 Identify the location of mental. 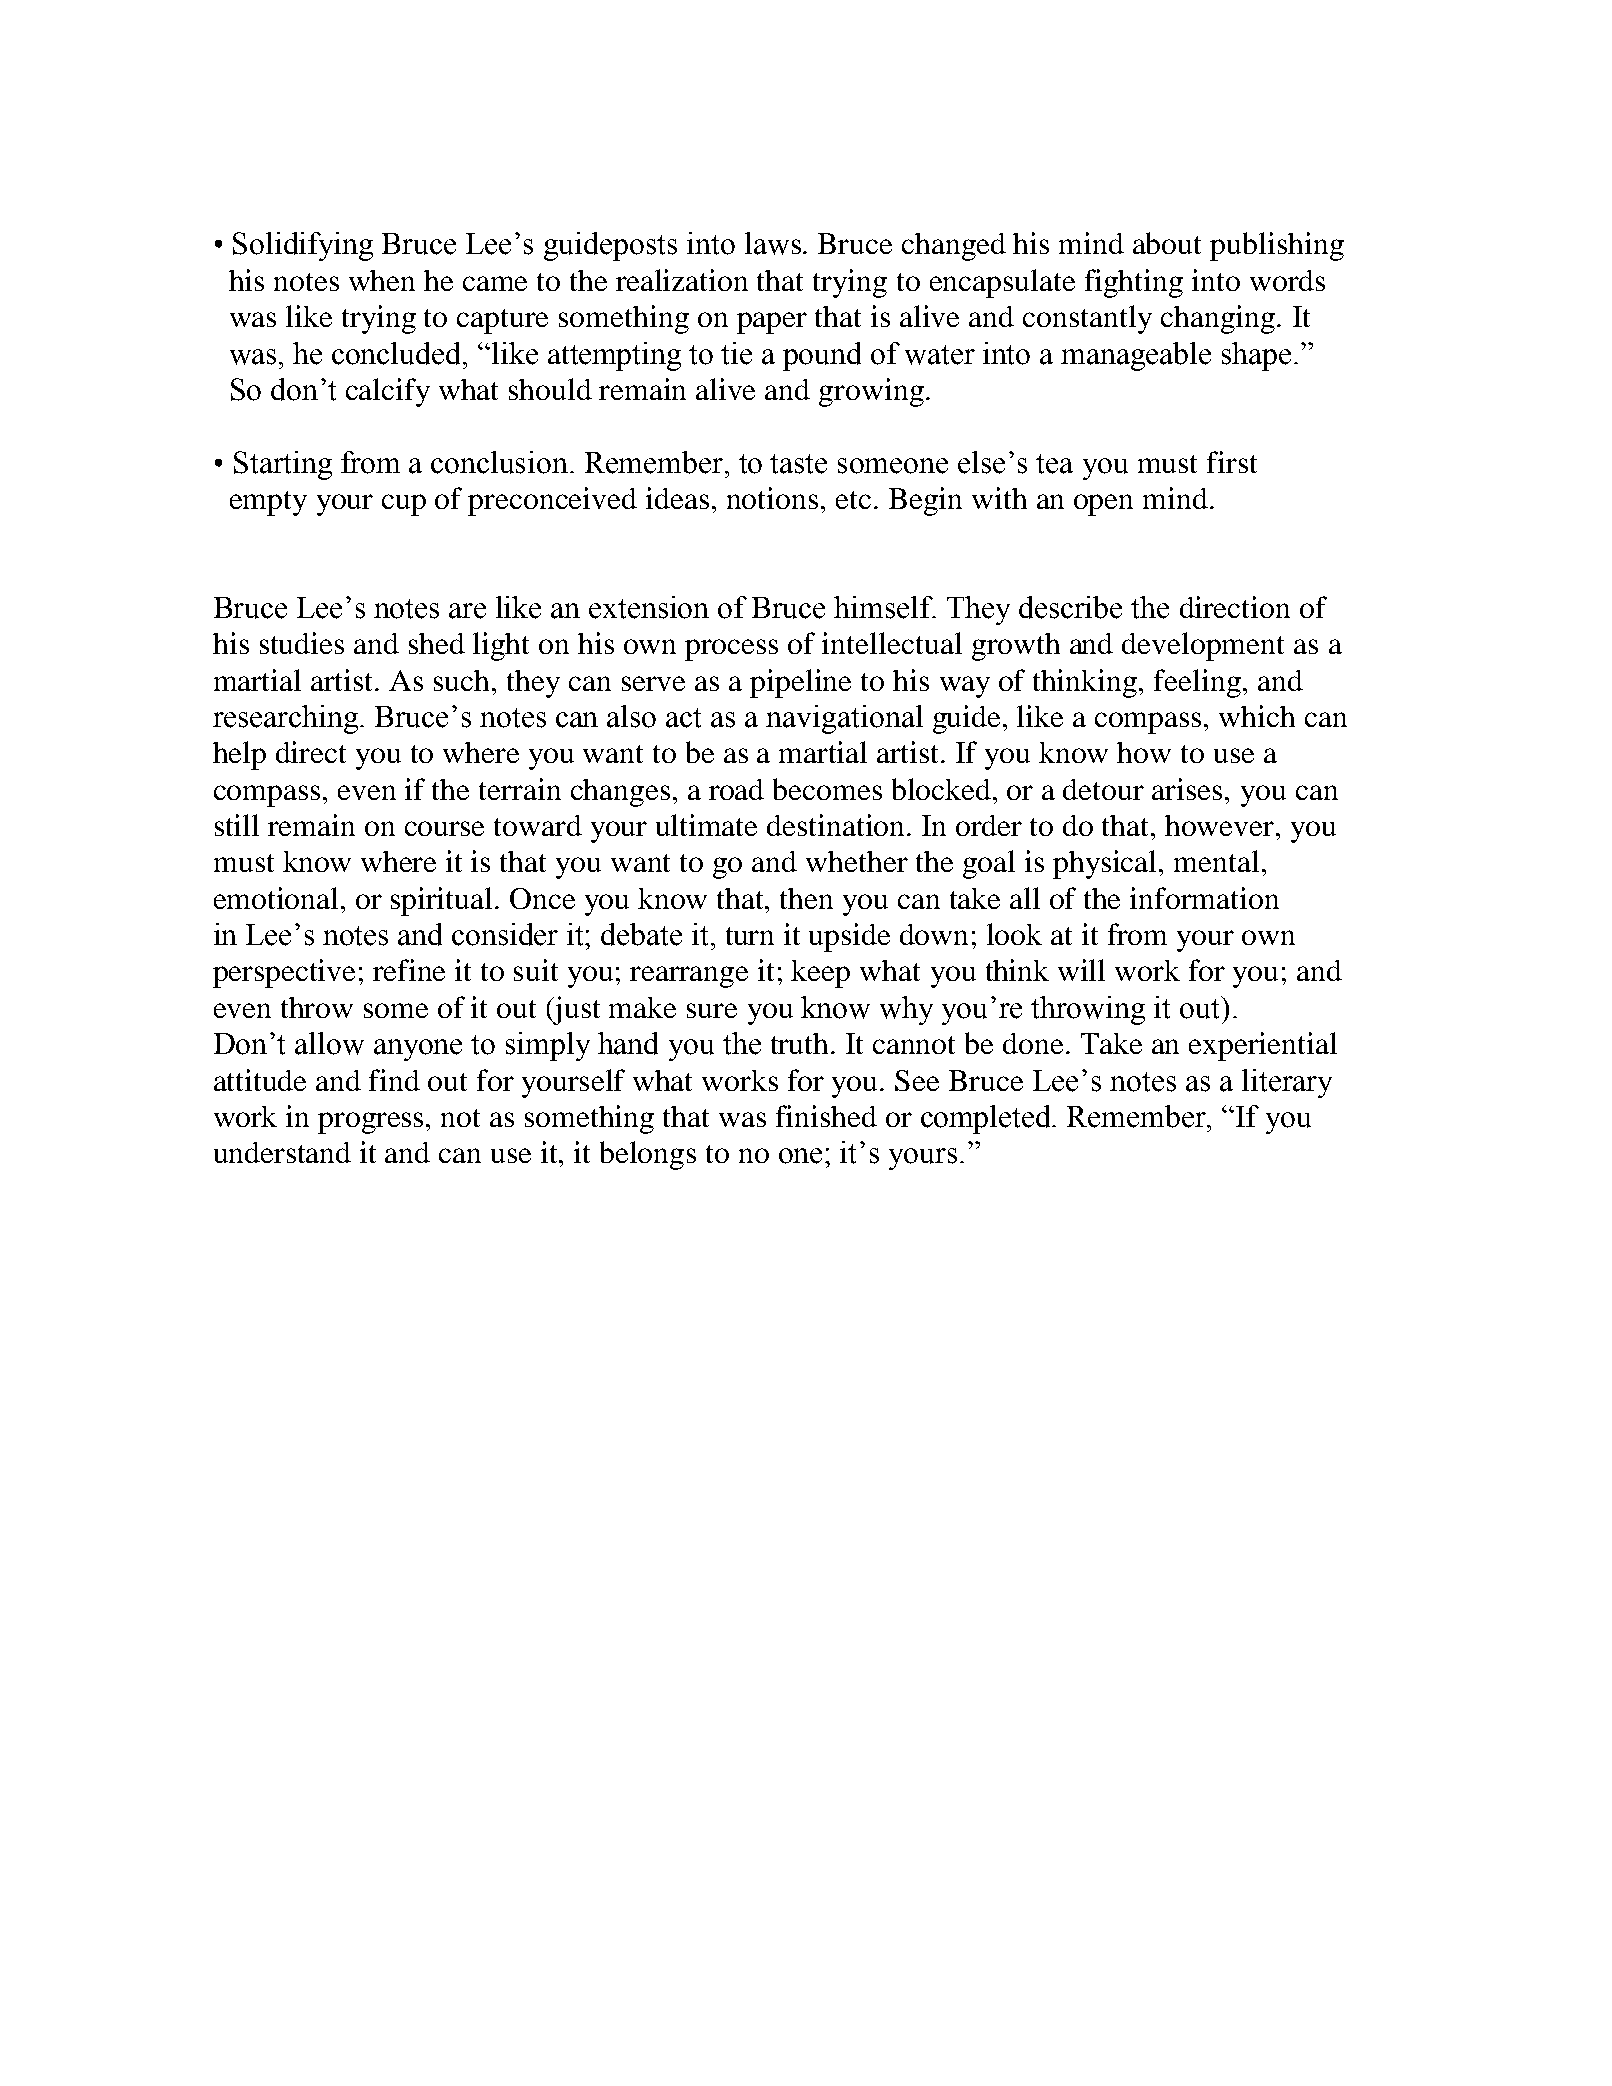
(1216, 861).
